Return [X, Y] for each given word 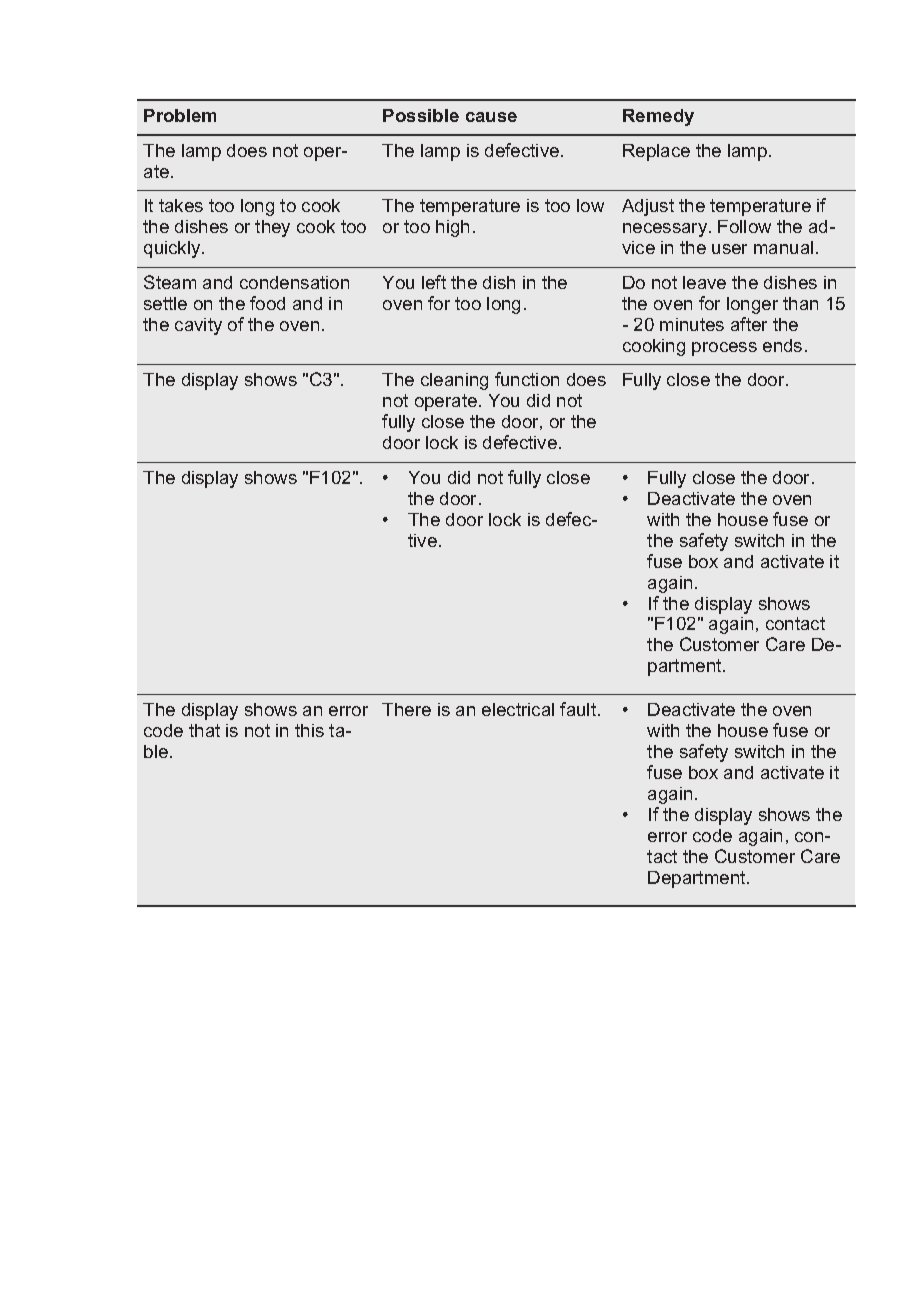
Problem [180, 115]
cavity [198, 326]
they [272, 228]
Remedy [658, 117]
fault [579, 709]
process [724, 349]
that [204, 730]
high [452, 228]
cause [491, 117]
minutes [692, 324]
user [729, 249]
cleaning [454, 381]
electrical [518, 709]
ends [782, 345]
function [527, 379]
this [309, 730]
